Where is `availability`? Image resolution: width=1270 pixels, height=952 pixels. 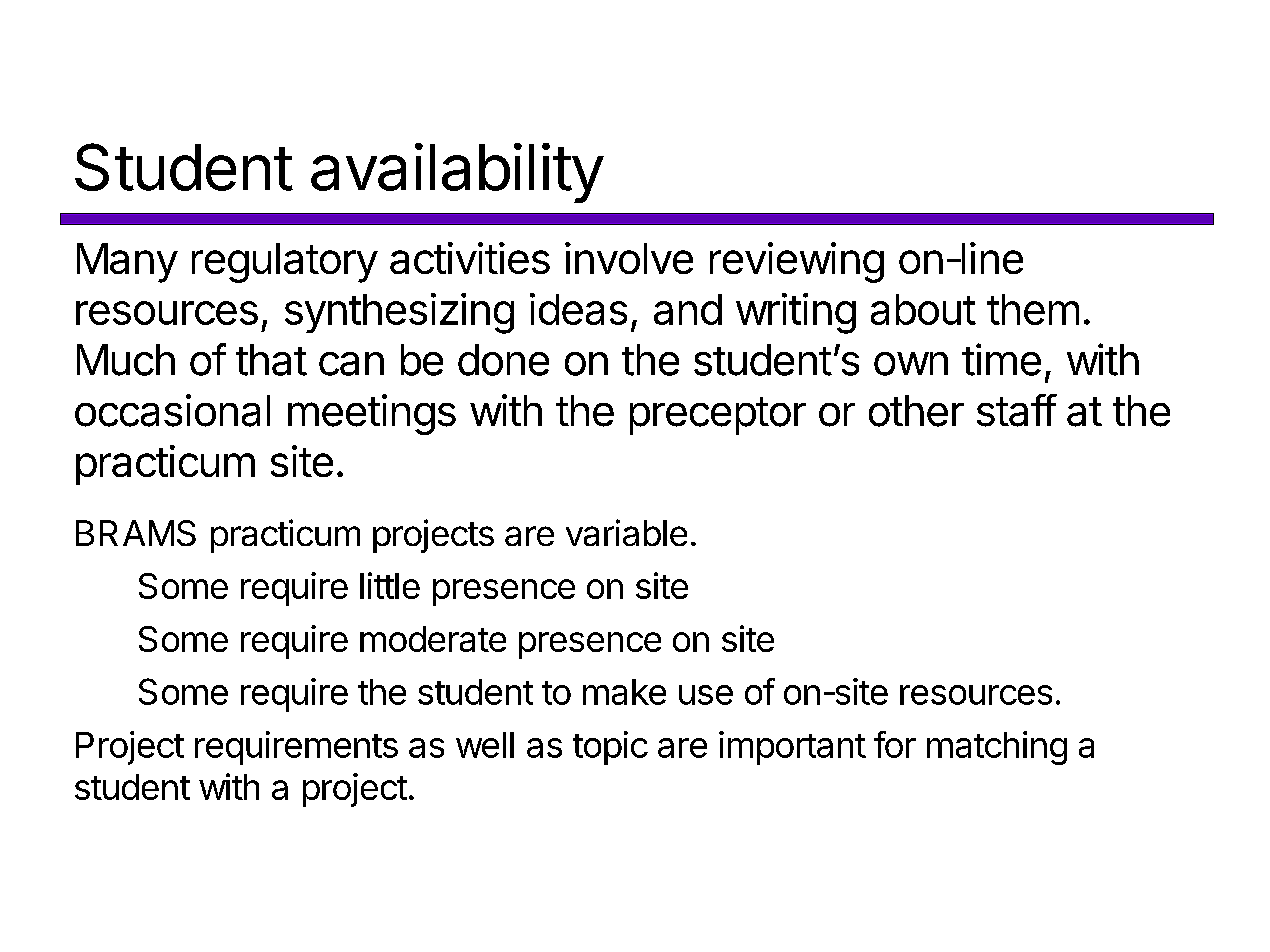
availability is located at coordinates (457, 173).
